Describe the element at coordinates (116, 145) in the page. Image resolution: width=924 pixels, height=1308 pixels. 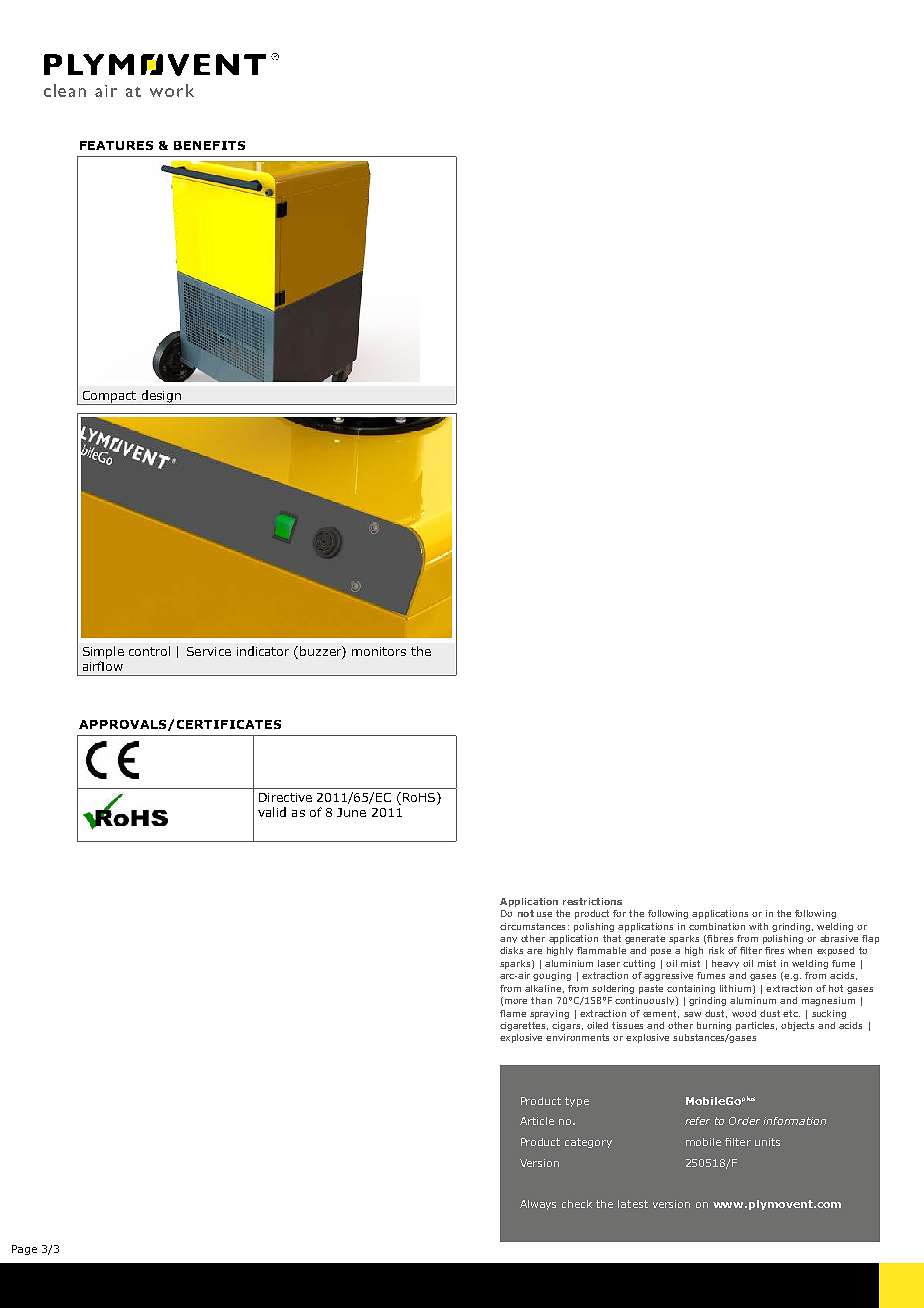
I see `features` at that location.
